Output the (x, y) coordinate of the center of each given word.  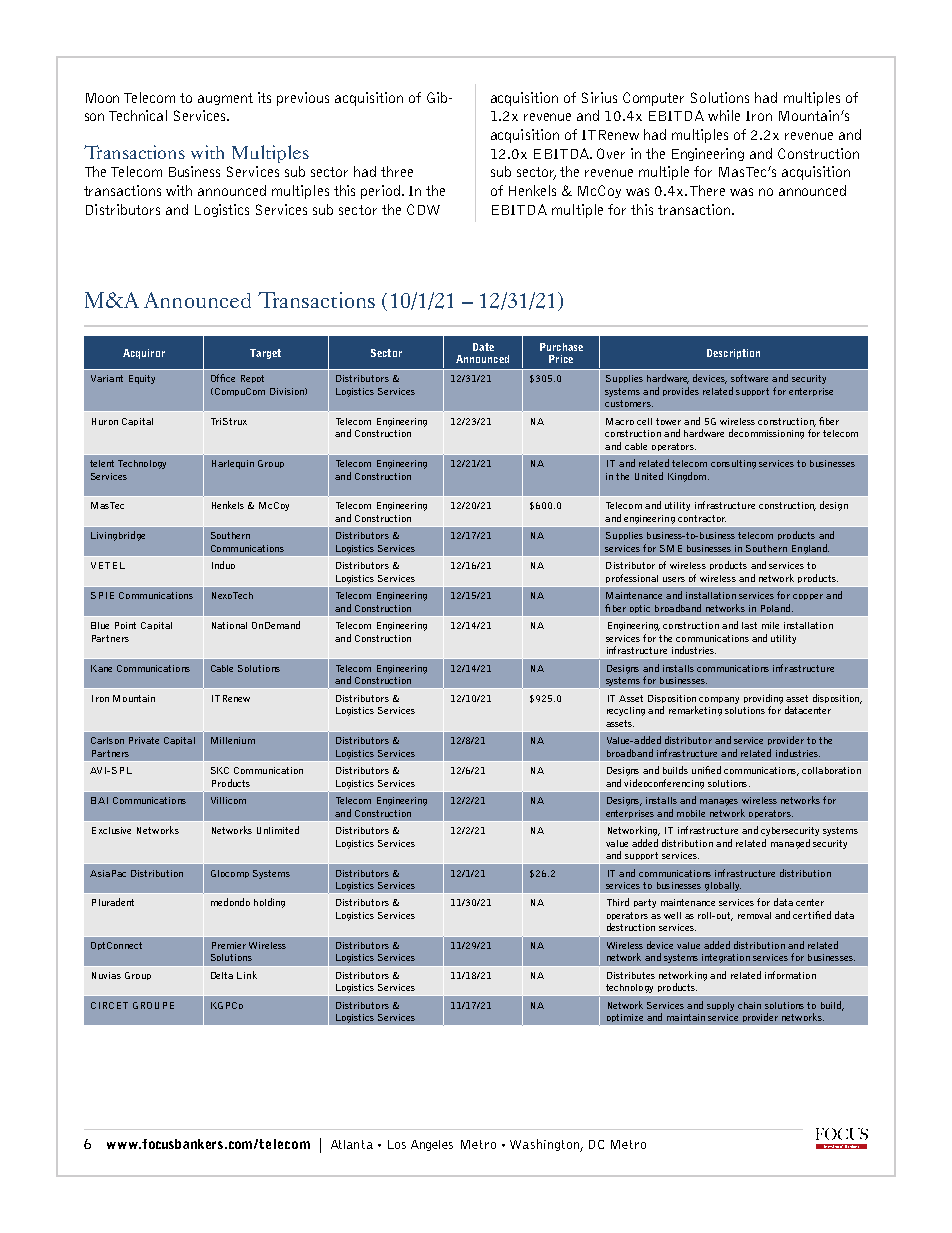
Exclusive (111, 830)
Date (483, 347)
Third (618, 902)
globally (723, 886)
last (749, 625)
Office (223, 378)
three (397, 171)
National (229, 625)
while (724, 115)
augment (225, 99)
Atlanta (352, 1144)
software (749, 378)
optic (640, 609)
